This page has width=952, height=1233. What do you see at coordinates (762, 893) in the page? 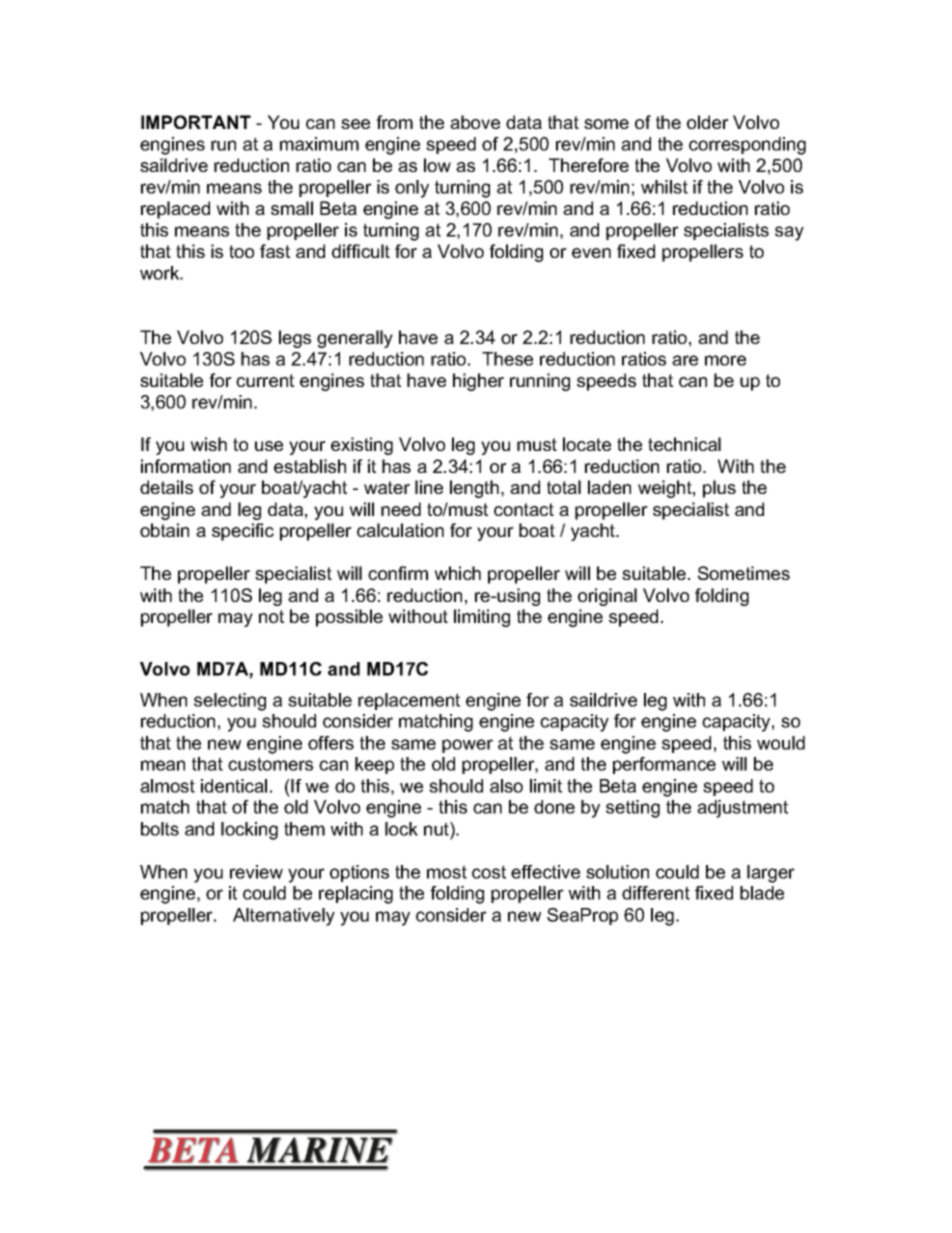
I see `blade` at bounding box center [762, 893].
